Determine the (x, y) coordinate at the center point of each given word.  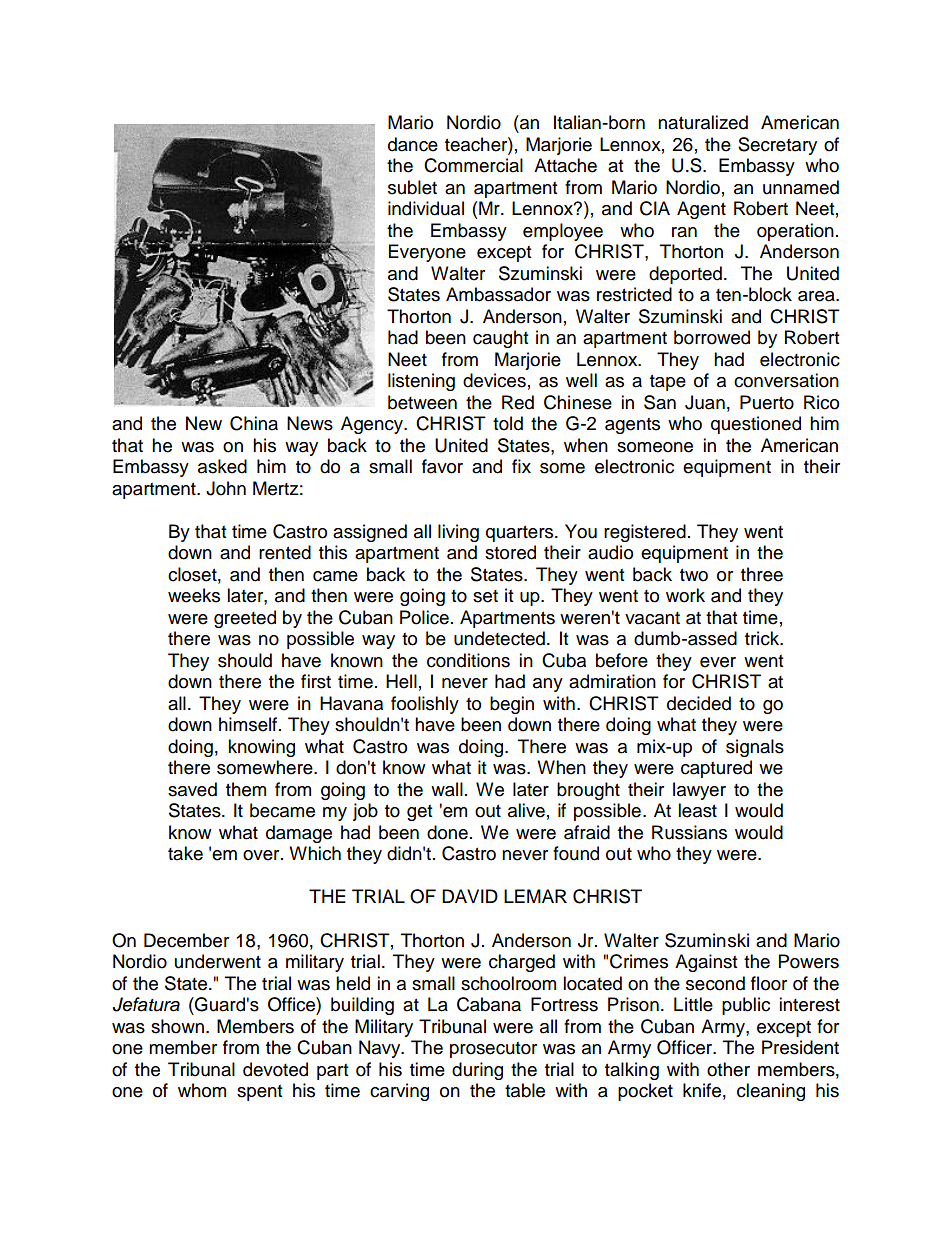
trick (763, 638)
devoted (275, 1069)
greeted (245, 619)
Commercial (473, 165)
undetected (499, 638)
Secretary (777, 146)
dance (413, 144)
